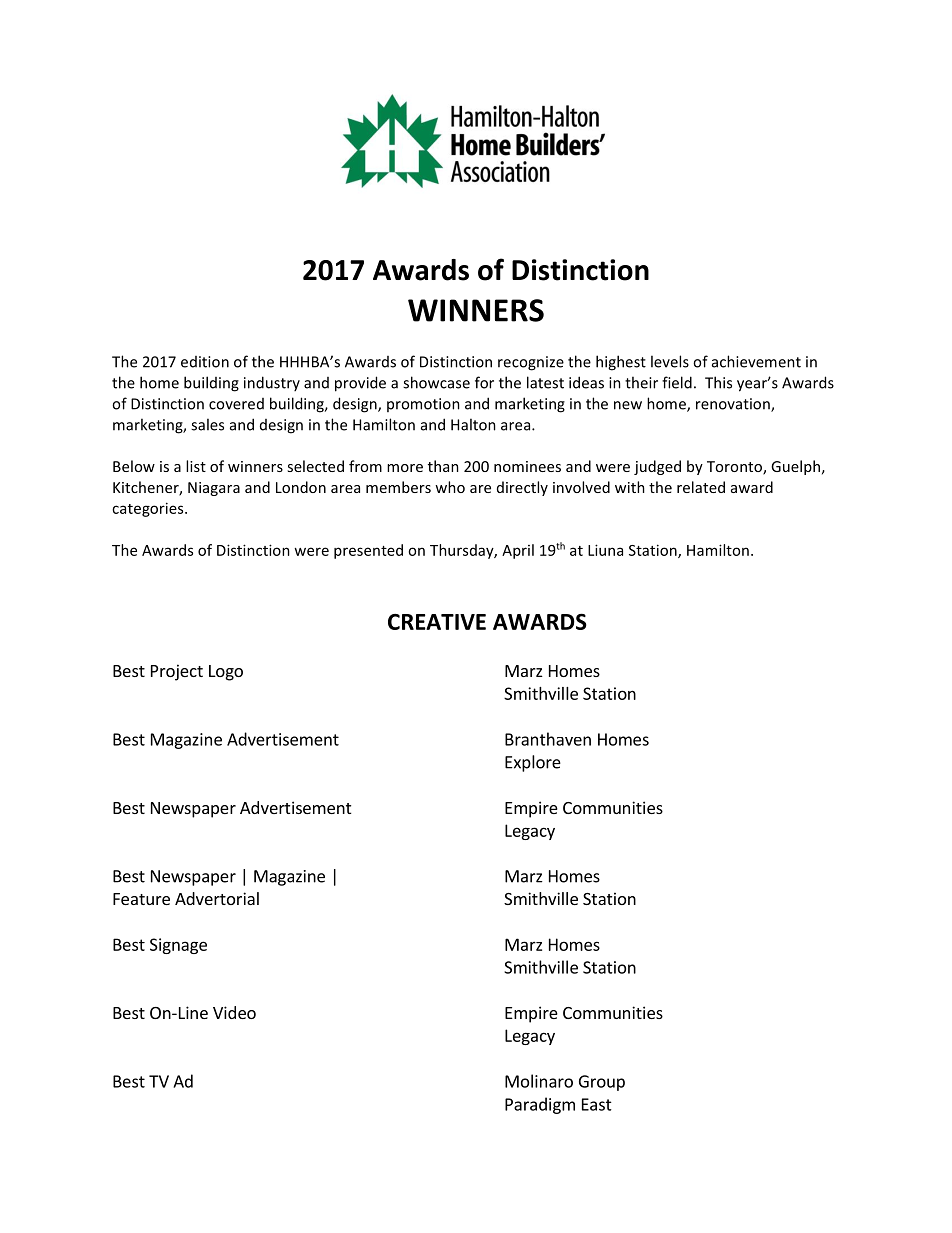  I want to click on April, so click(518, 551).
